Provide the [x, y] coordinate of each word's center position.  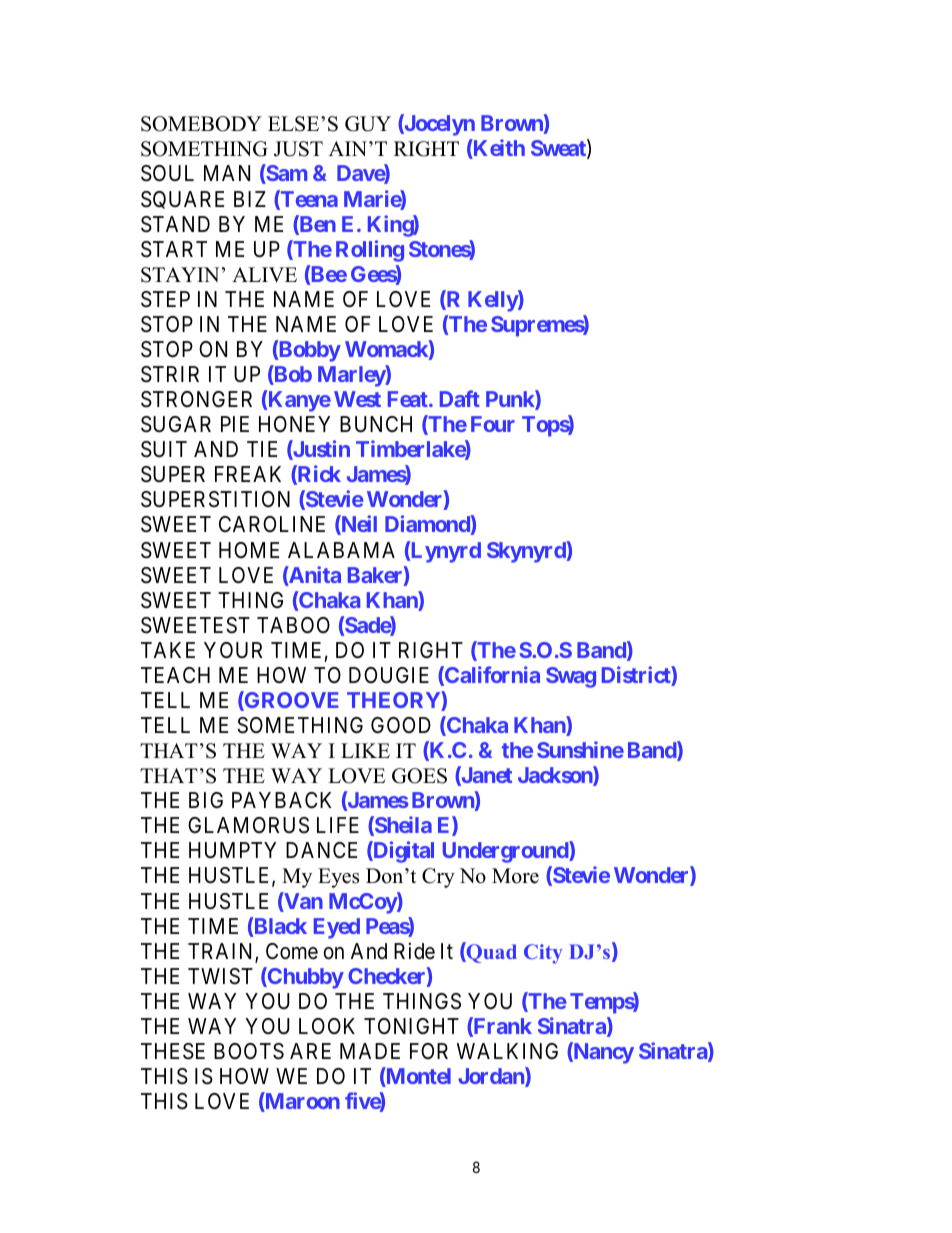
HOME [249, 550]
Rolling [370, 251]
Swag [571, 677]
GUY [368, 124]
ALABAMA [341, 550]
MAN [227, 173]
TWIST [220, 976]
